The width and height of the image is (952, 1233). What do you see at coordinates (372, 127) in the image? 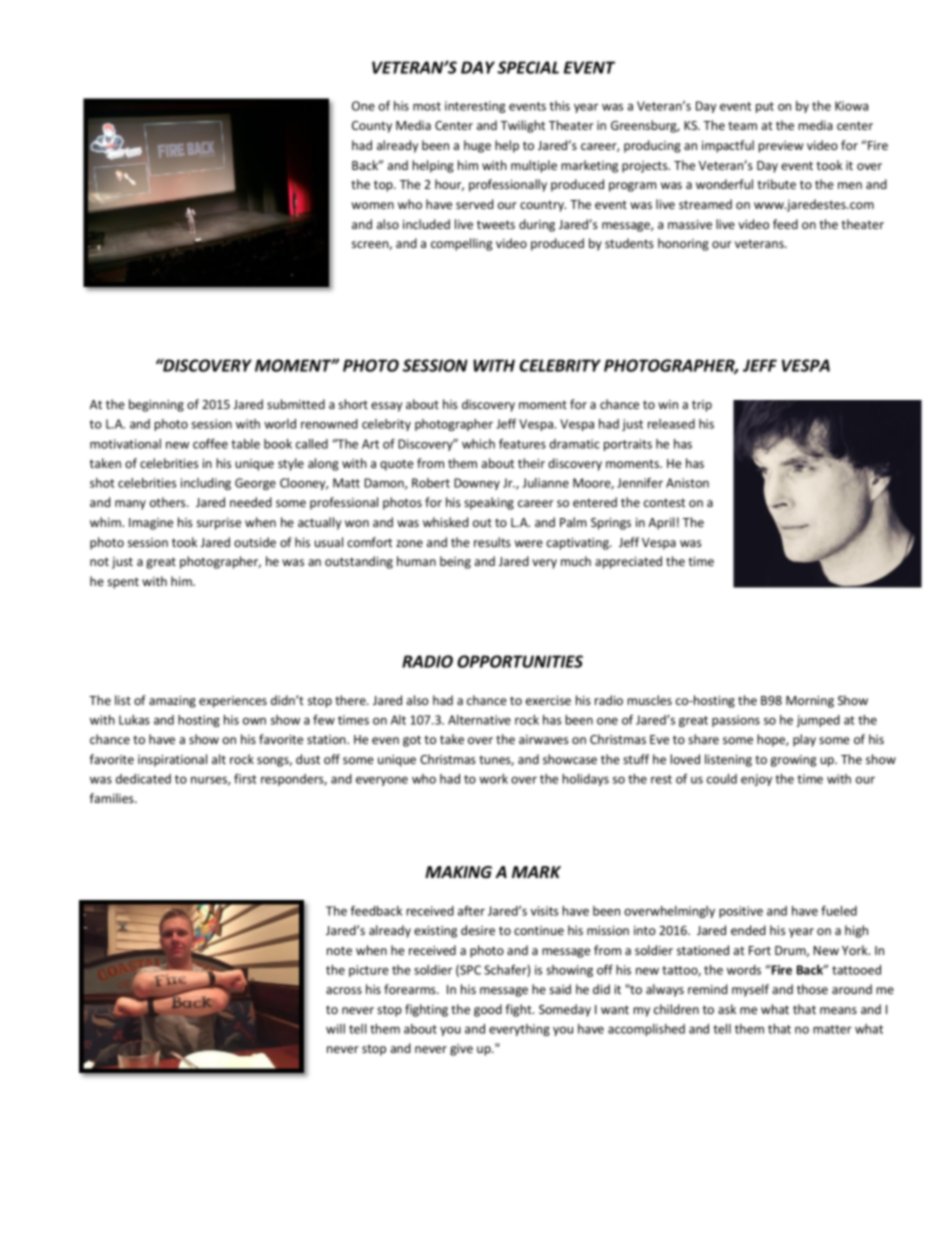
I see `County` at bounding box center [372, 127].
